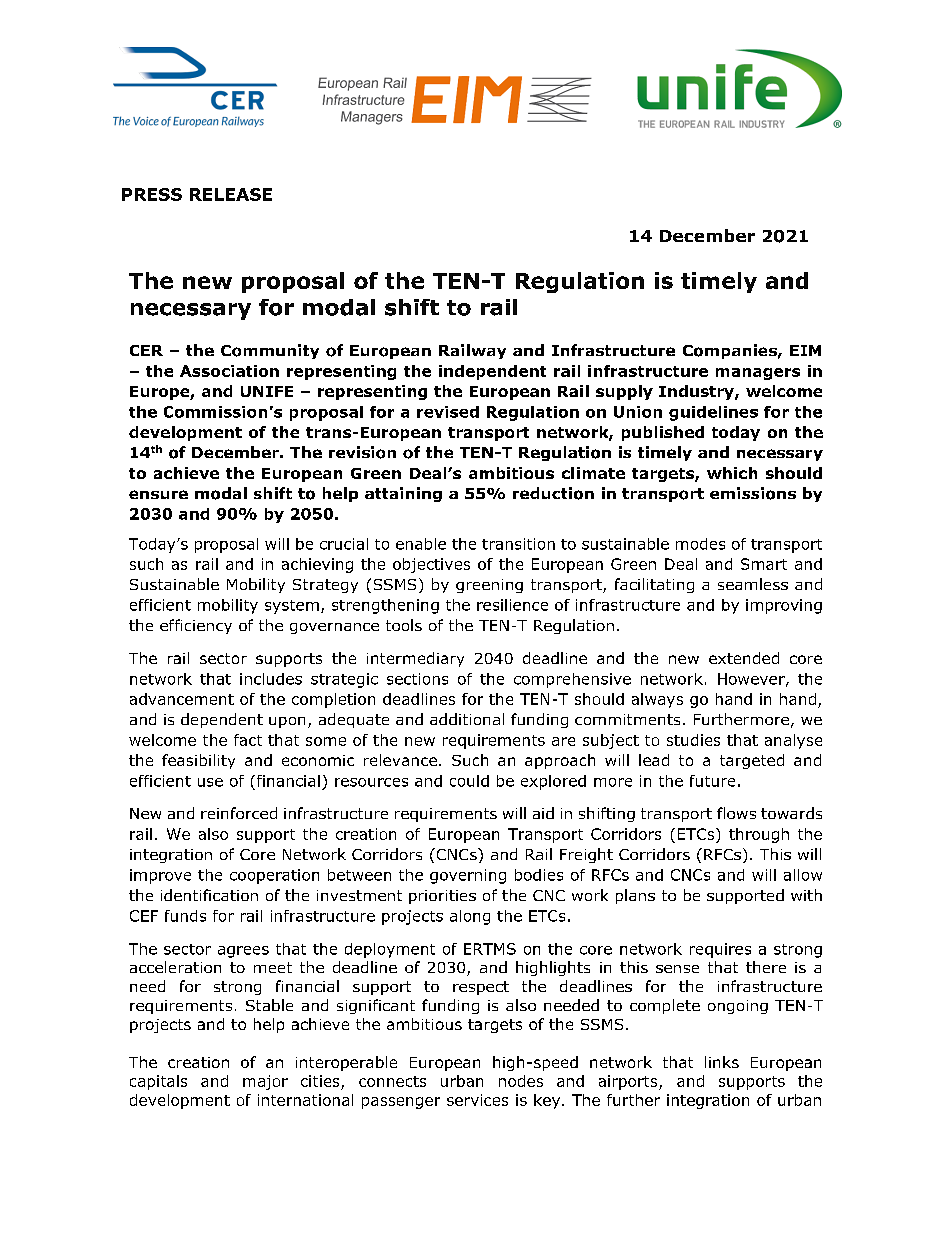  Describe the element at coordinates (265, 1082) in the image. I see `major` at that location.
